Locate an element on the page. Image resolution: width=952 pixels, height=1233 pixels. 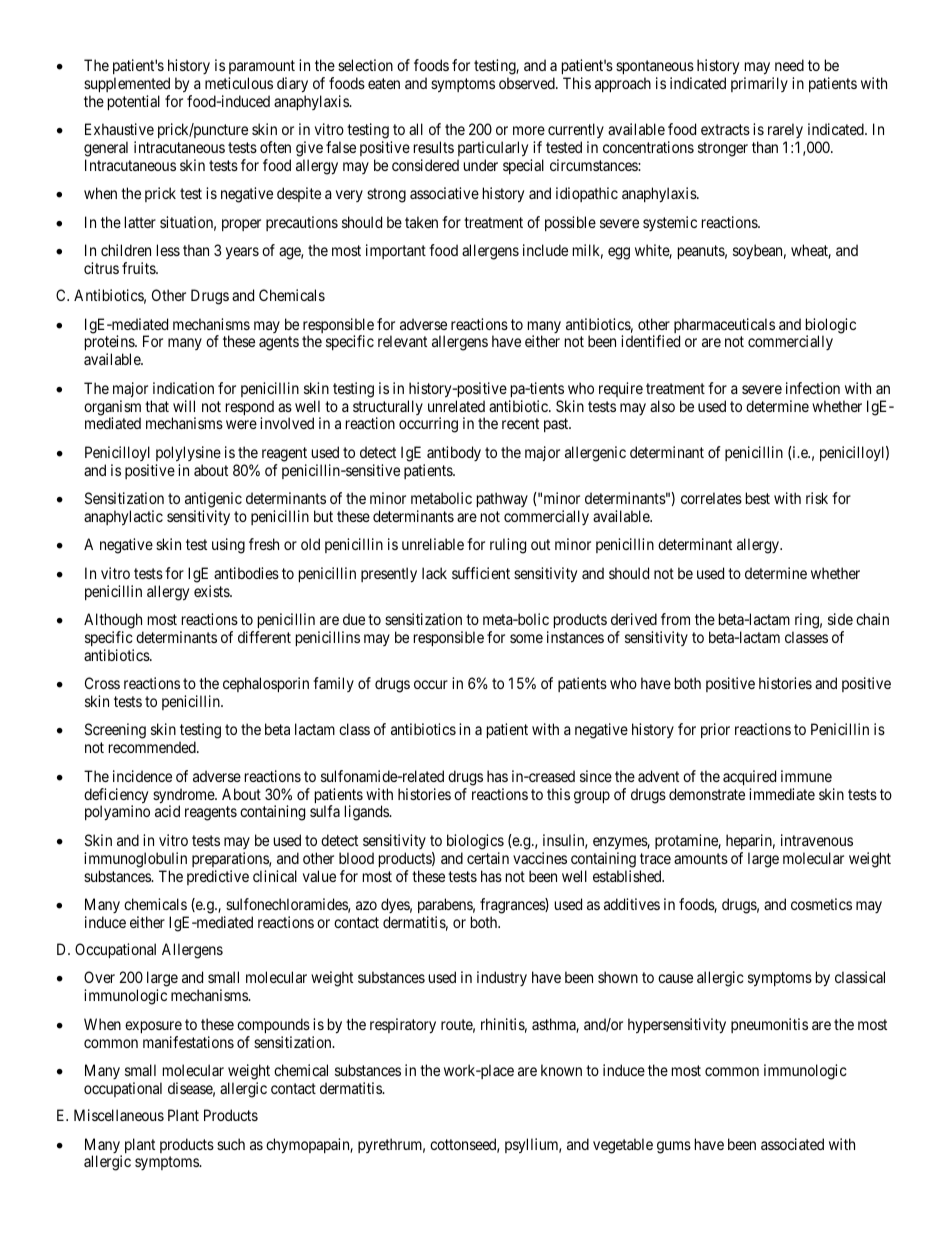
syndrome is located at coordinates (184, 797).
